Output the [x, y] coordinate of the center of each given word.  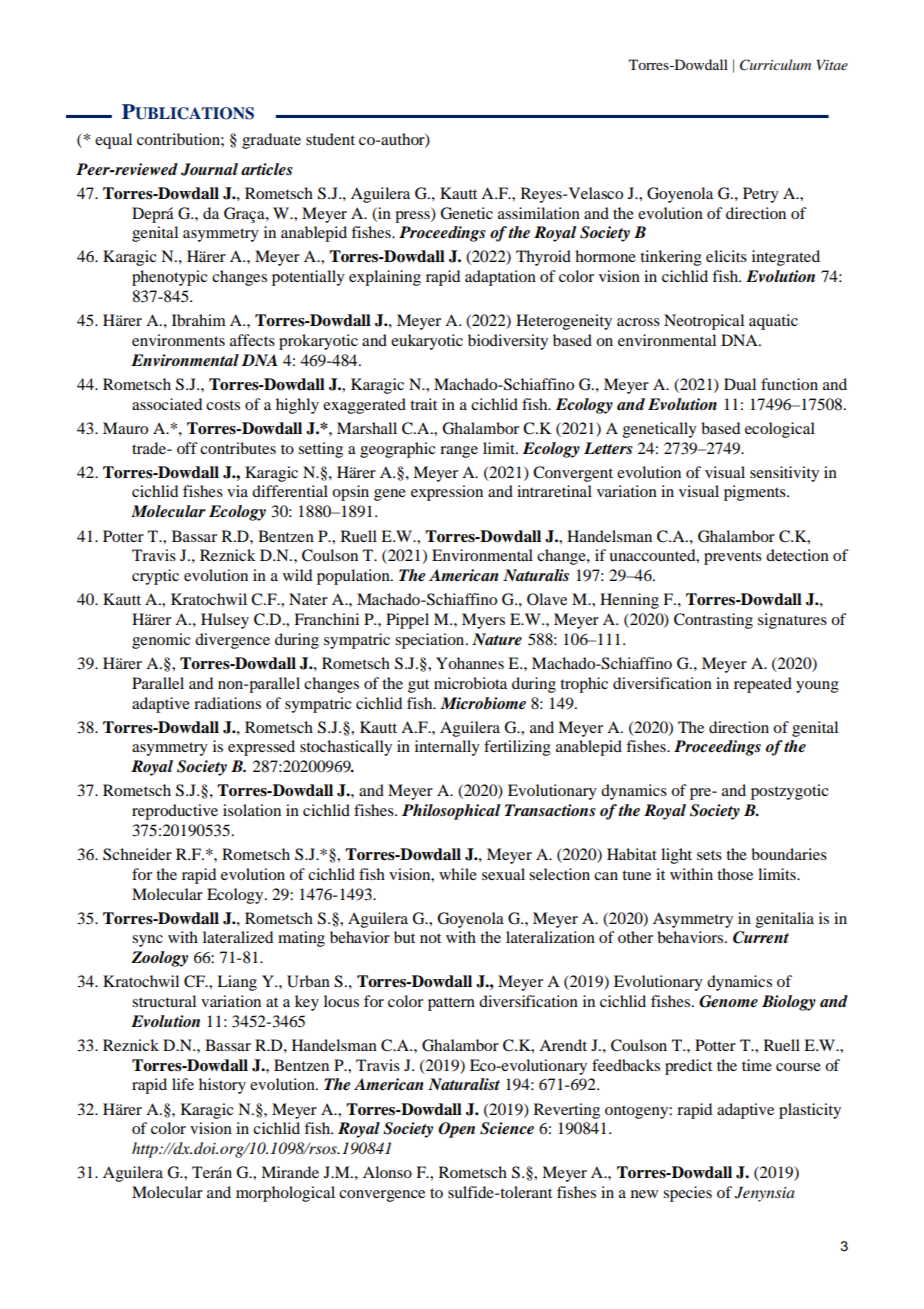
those [735, 874]
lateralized [238, 937]
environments [178, 340]
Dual [740, 384]
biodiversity [508, 342]
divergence [232, 641]
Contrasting [713, 621]
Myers [483, 621]
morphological [285, 1194]
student [330, 139]
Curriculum [775, 65]
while [458, 874]
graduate [271, 141]
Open [456, 1130]
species [687, 1194]
